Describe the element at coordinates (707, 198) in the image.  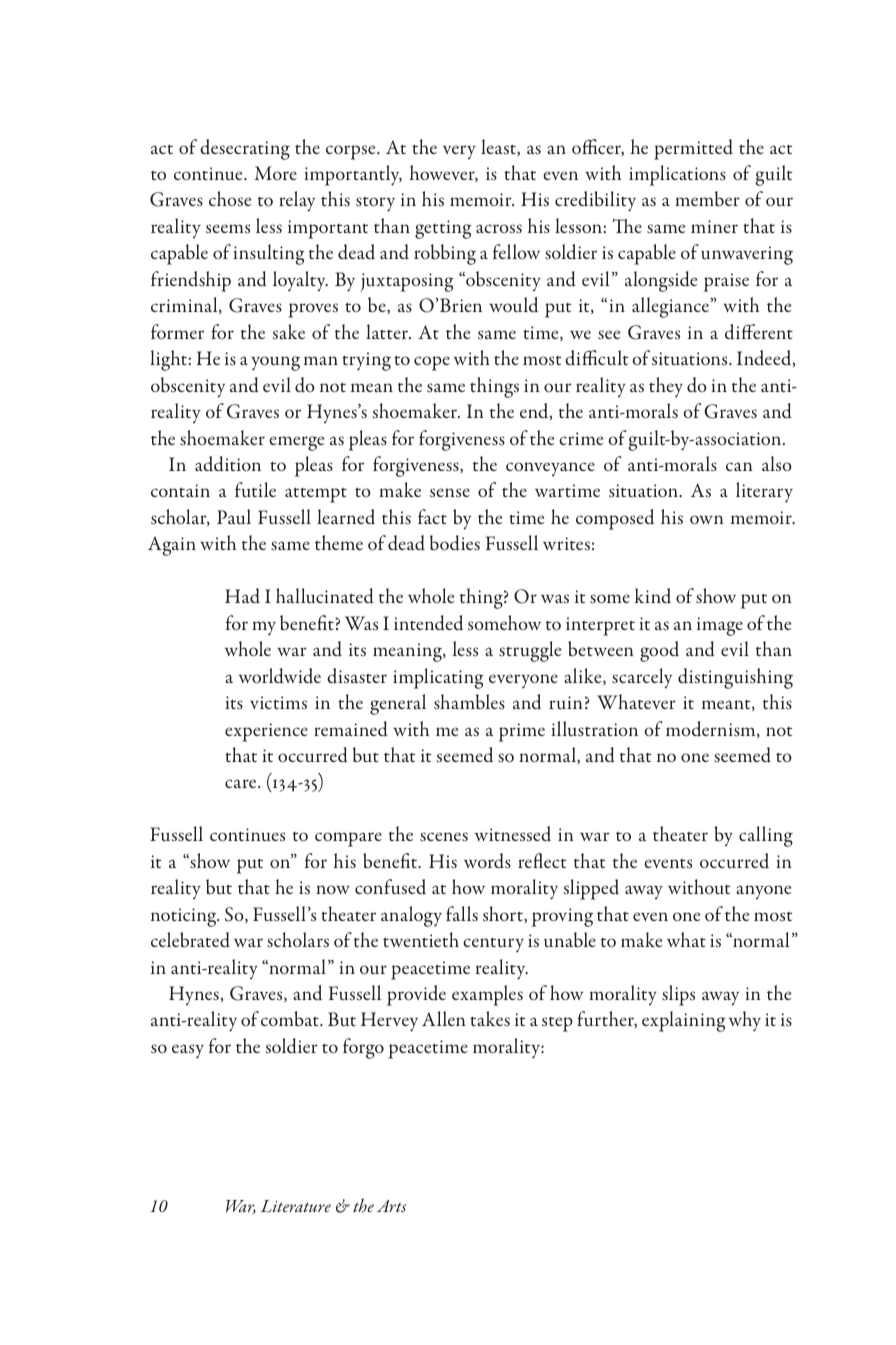
I see `member` at that location.
